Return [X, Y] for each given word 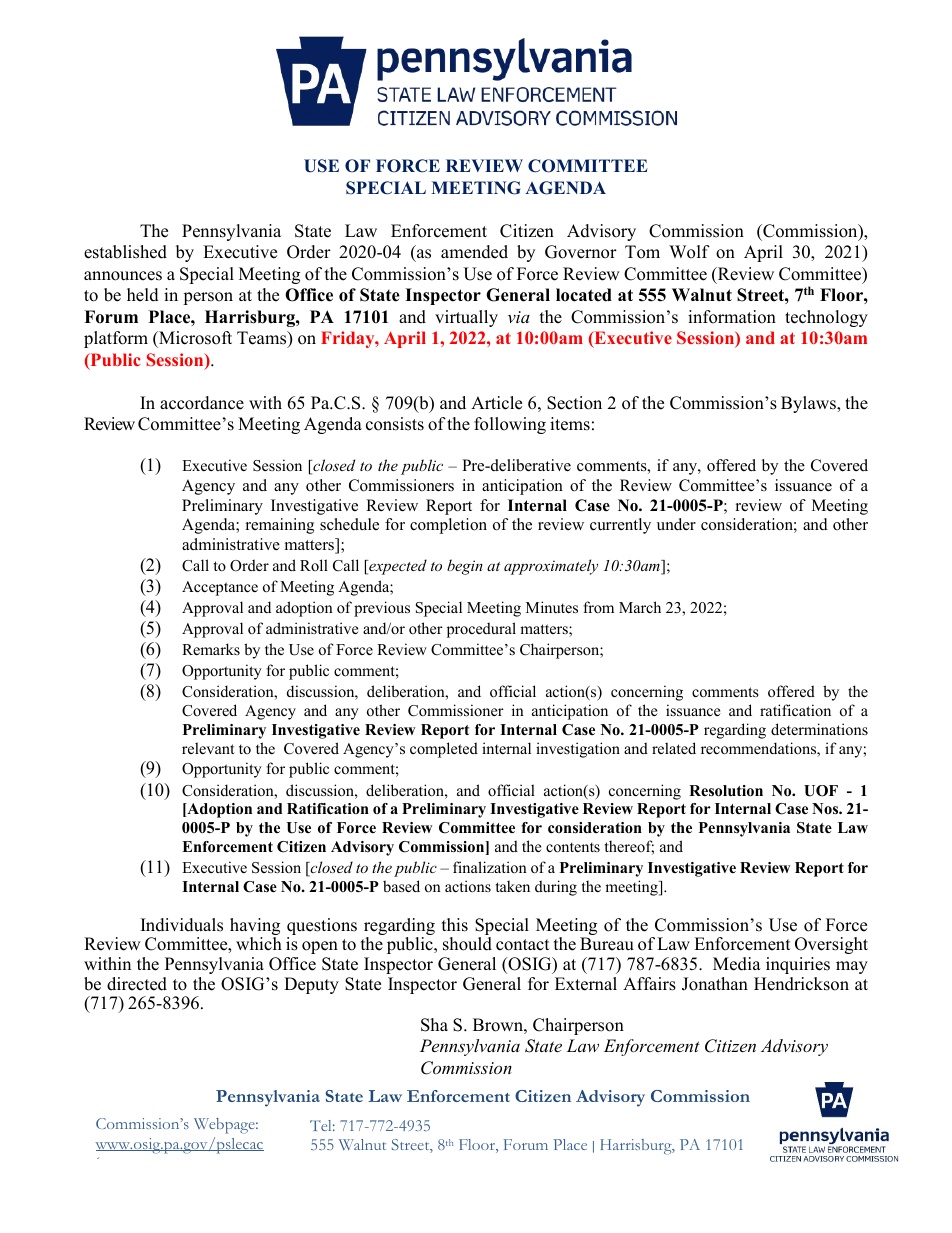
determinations [819, 729]
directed [137, 984]
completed [444, 750]
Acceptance [220, 588]
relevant [208, 748]
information [732, 317]
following [510, 425]
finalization [490, 867]
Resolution [726, 791]
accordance [202, 403]
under [676, 524]
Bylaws [809, 404]
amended [474, 252]
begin [465, 567]
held [143, 295]
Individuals [182, 925]
